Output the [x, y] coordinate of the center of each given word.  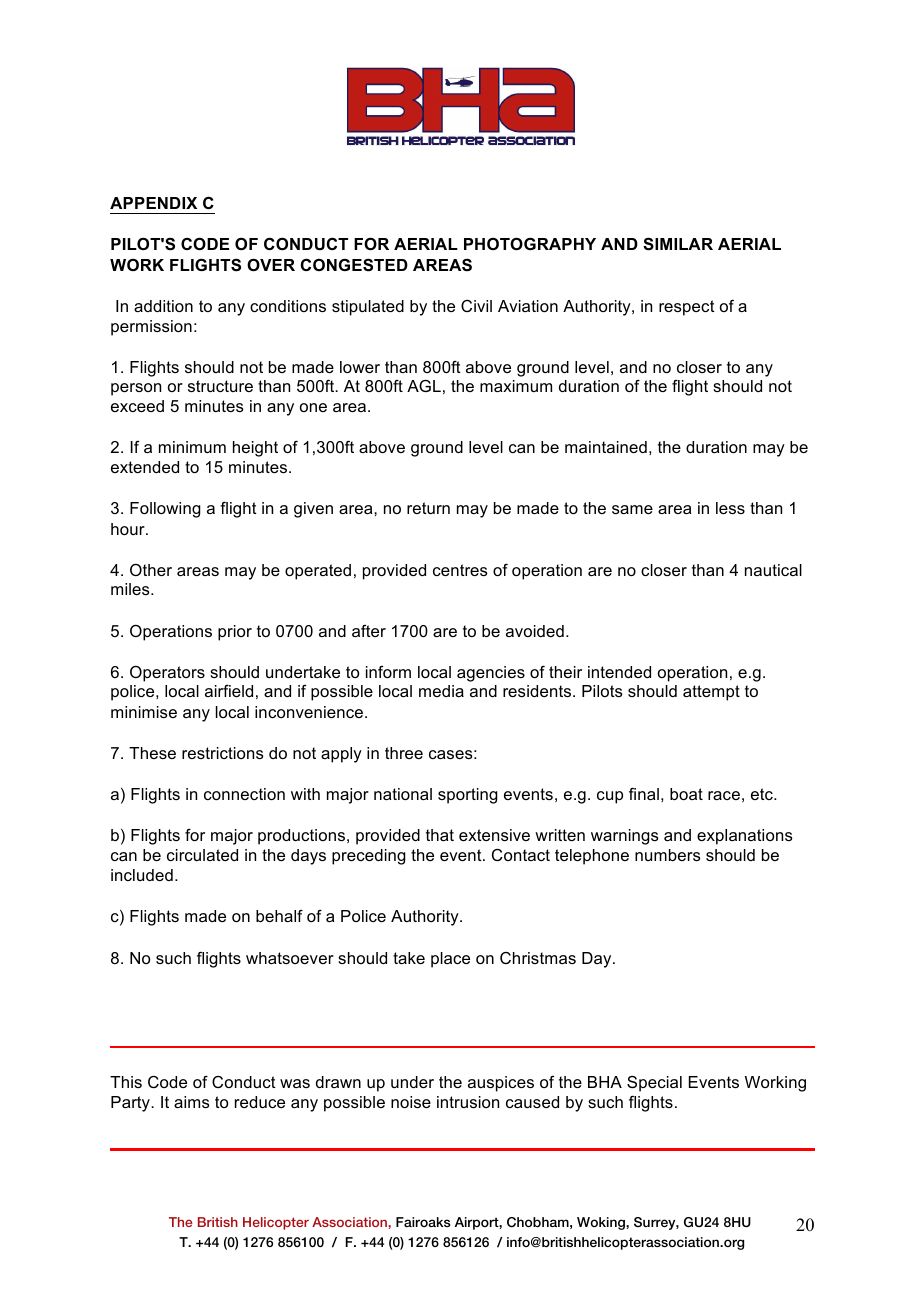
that [440, 835]
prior [235, 633]
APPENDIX [153, 203]
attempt [711, 693]
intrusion [468, 1102]
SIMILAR [678, 244]
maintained [606, 447]
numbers [668, 855]
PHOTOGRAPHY [530, 243]
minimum [192, 447]
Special [654, 1084]
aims [192, 1102]
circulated [202, 855]
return [428, 508]
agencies [491, 674]
